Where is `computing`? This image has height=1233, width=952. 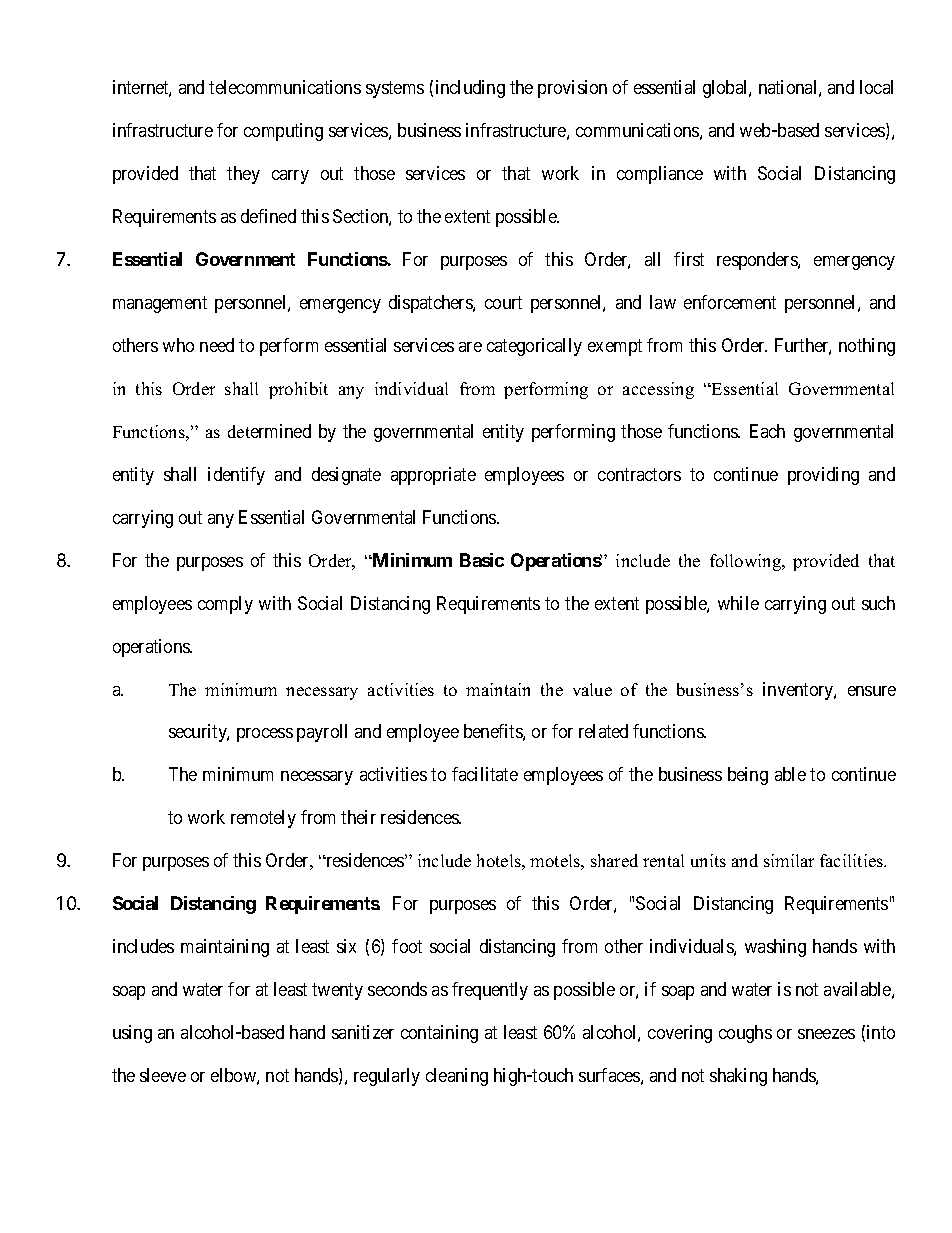 computing is located at coordinates (283, 132).
